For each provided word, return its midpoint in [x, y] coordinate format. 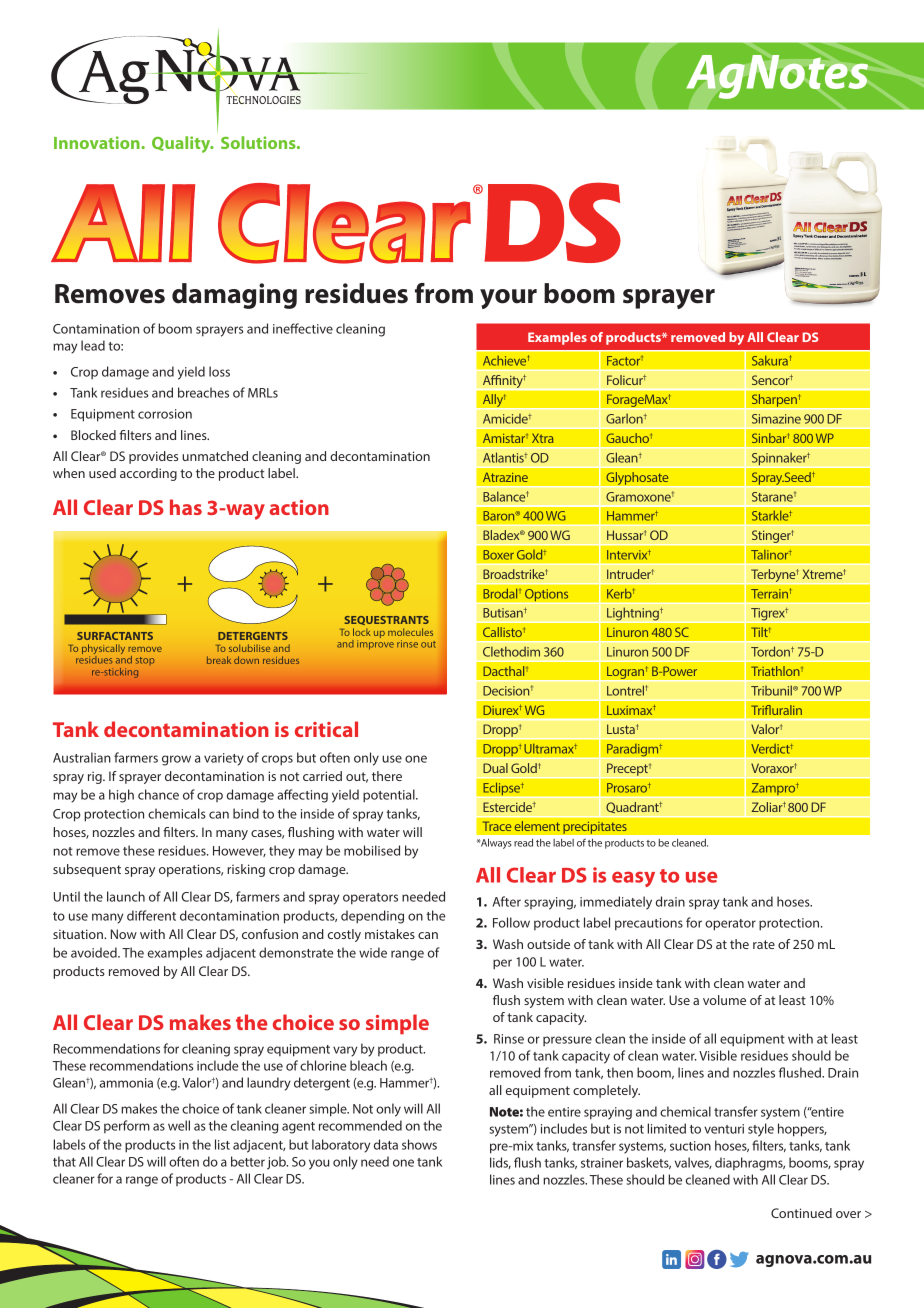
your [508, 299]
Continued [801, 1213]
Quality [182, 144]
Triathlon [776, 671]
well [179, 1125]
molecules [410, 632]
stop [145, 661]
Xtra [542, 438]
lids [500, 1163]
